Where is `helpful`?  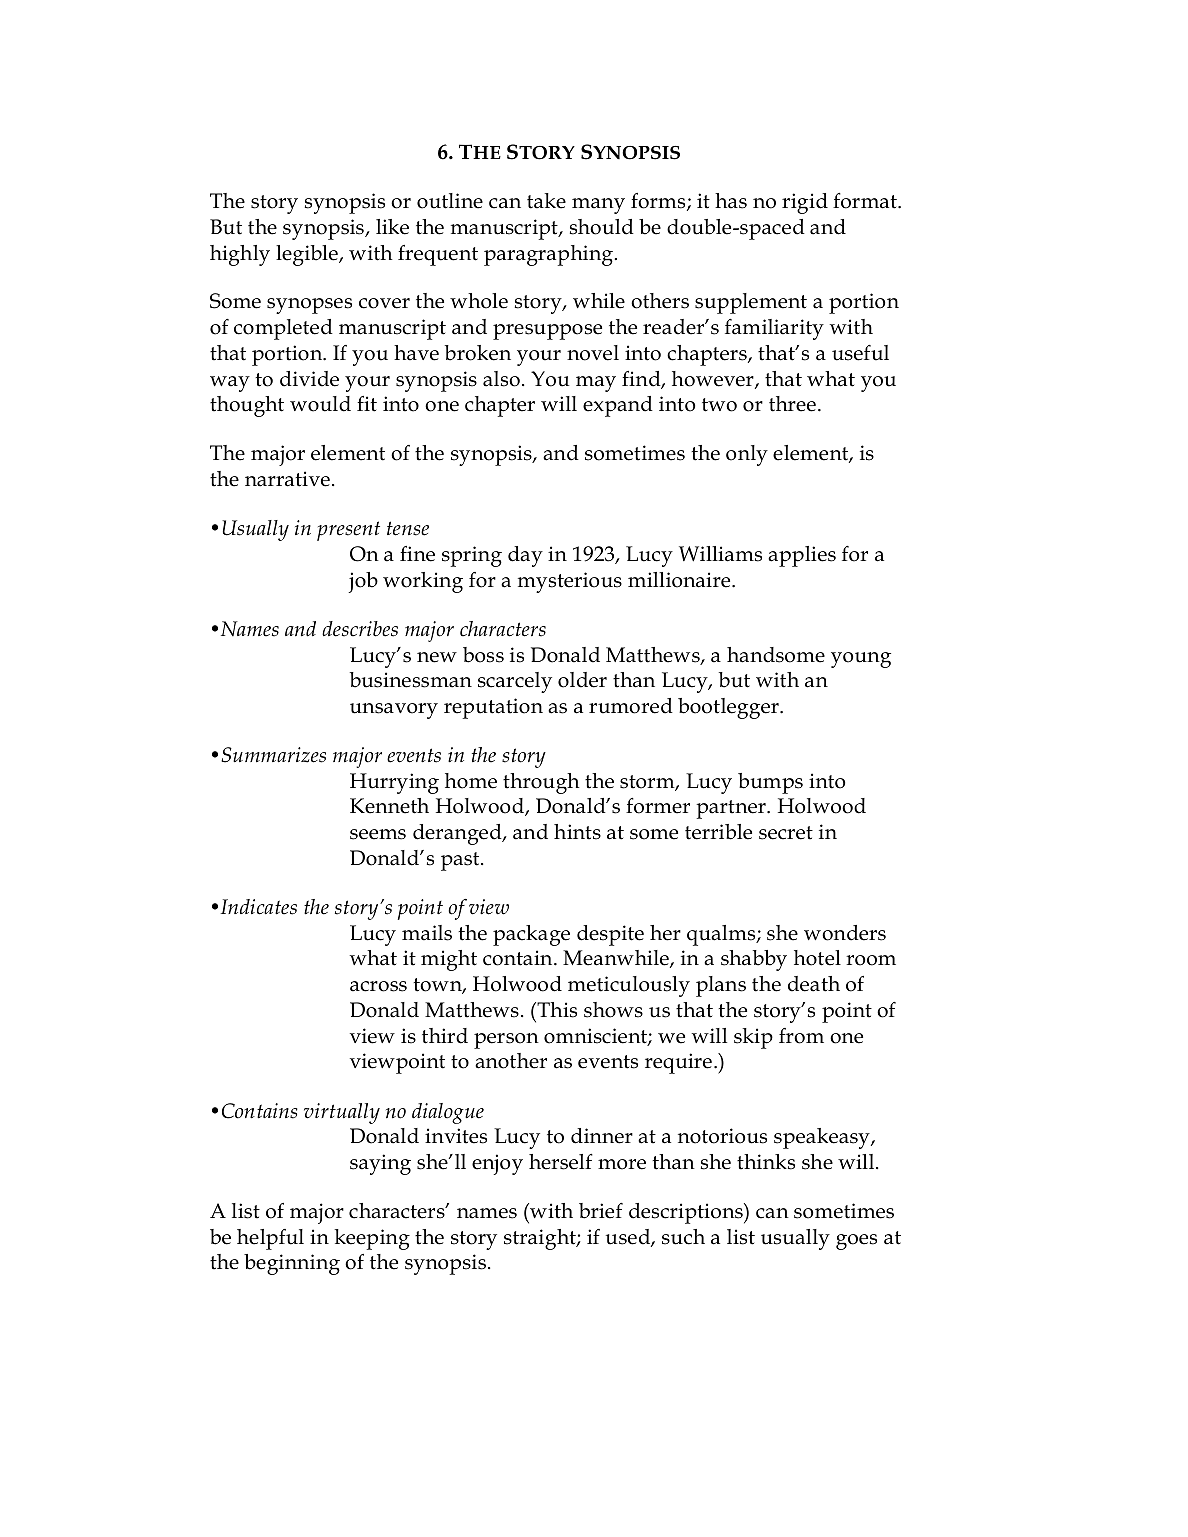
helpful is located at coordinates (270, 1239).
